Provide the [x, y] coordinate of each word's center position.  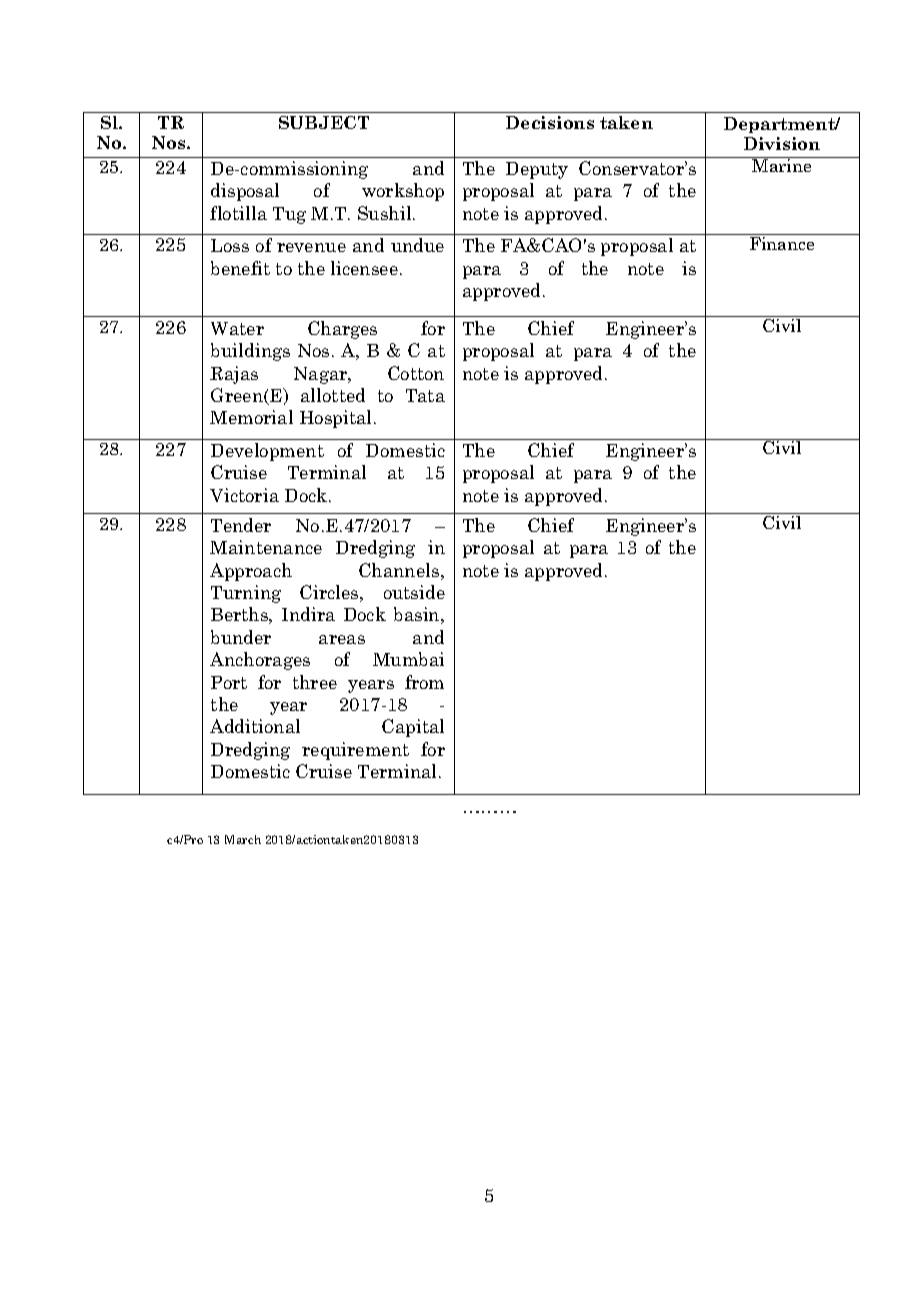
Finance [782, 243]
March [243, 839]
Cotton [416, 373]
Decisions [550, 122]
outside [414, 592]
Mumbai [408, 659]
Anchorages [260, 661]
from [424, 682]
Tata [425, 395]
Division [782, 143]
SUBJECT [324, 122]
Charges [342, 330]
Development [267, 452]
